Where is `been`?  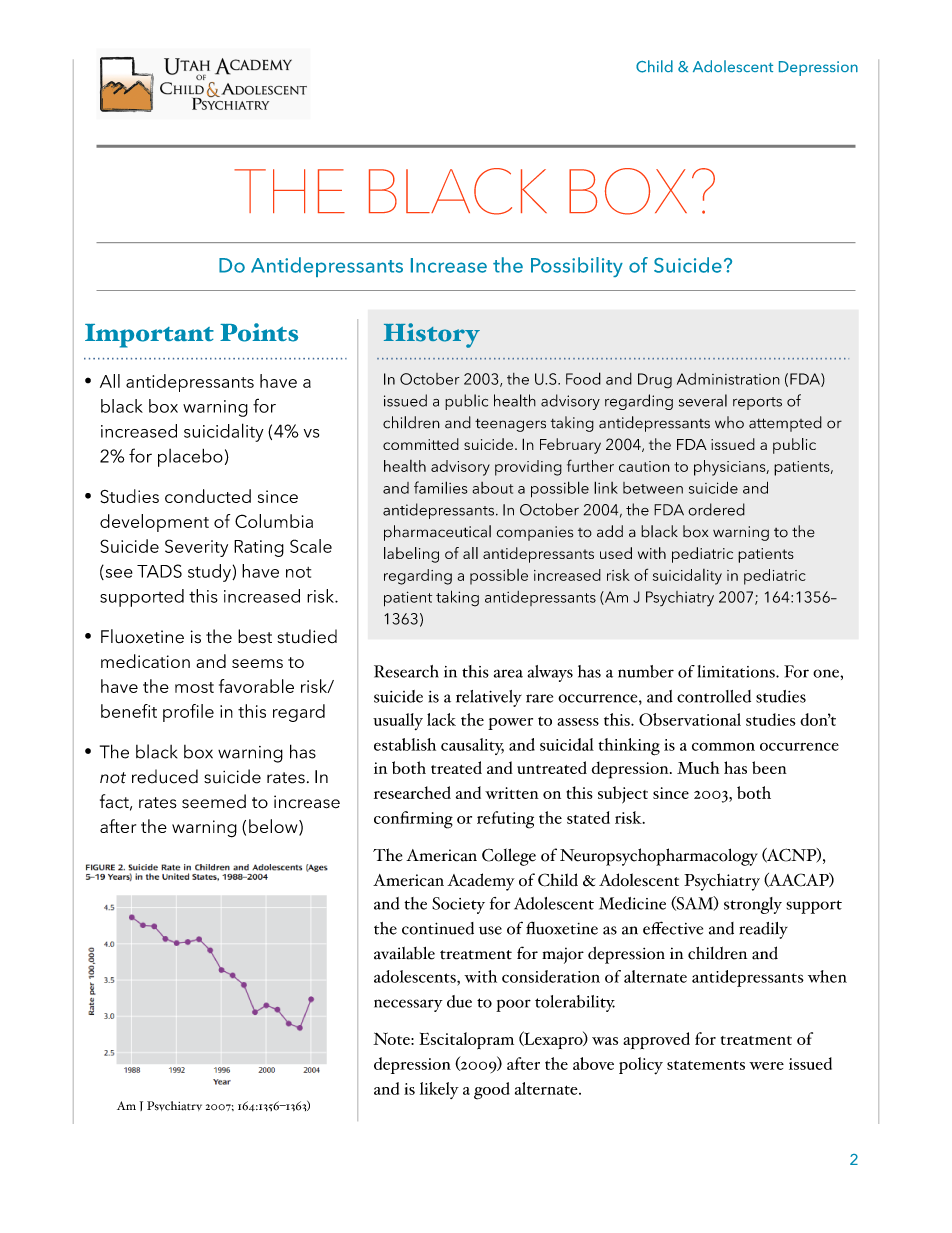
been is located at coordinates (769, 767).
